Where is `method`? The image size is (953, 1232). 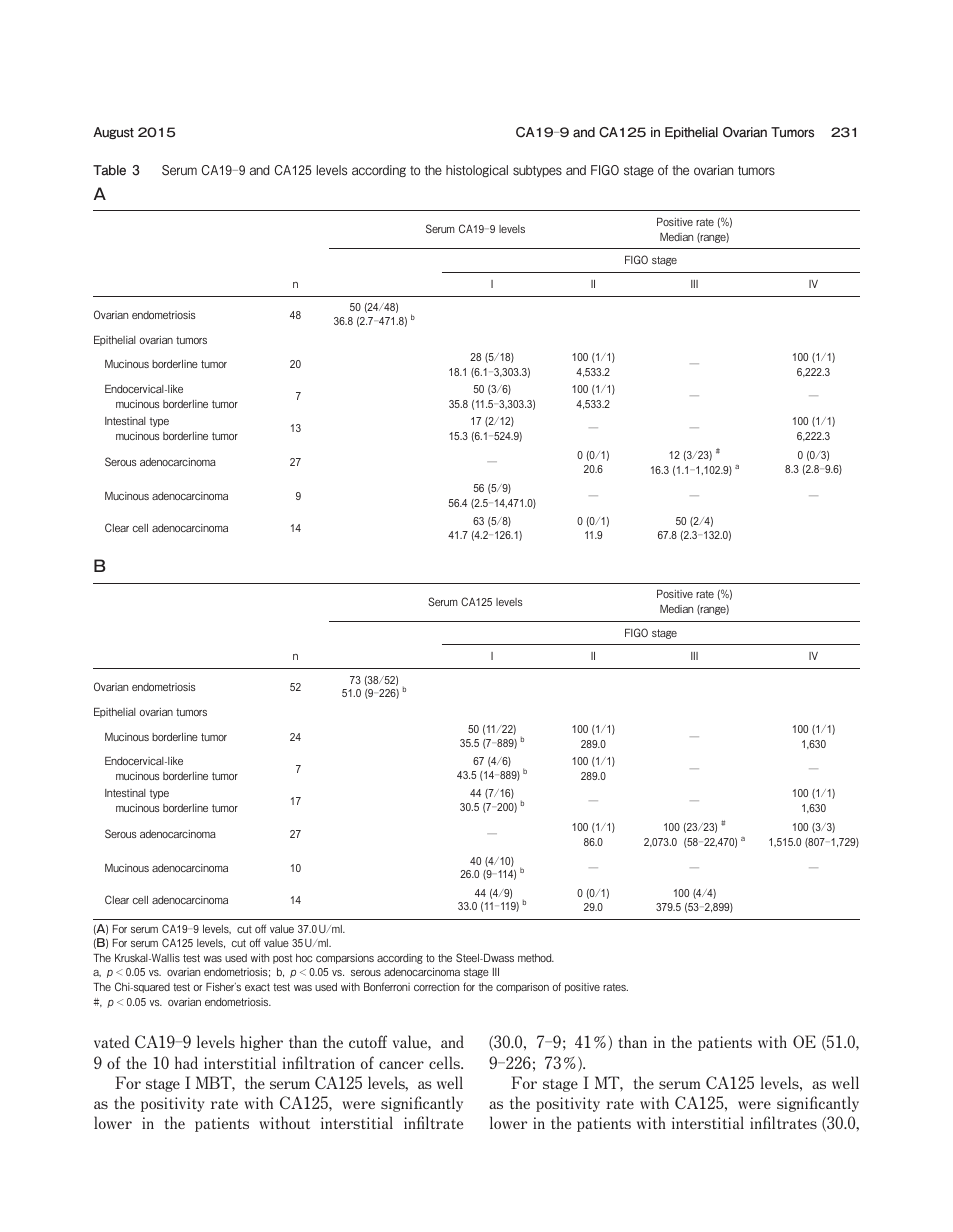 method is located at coordinates (536, 958).
